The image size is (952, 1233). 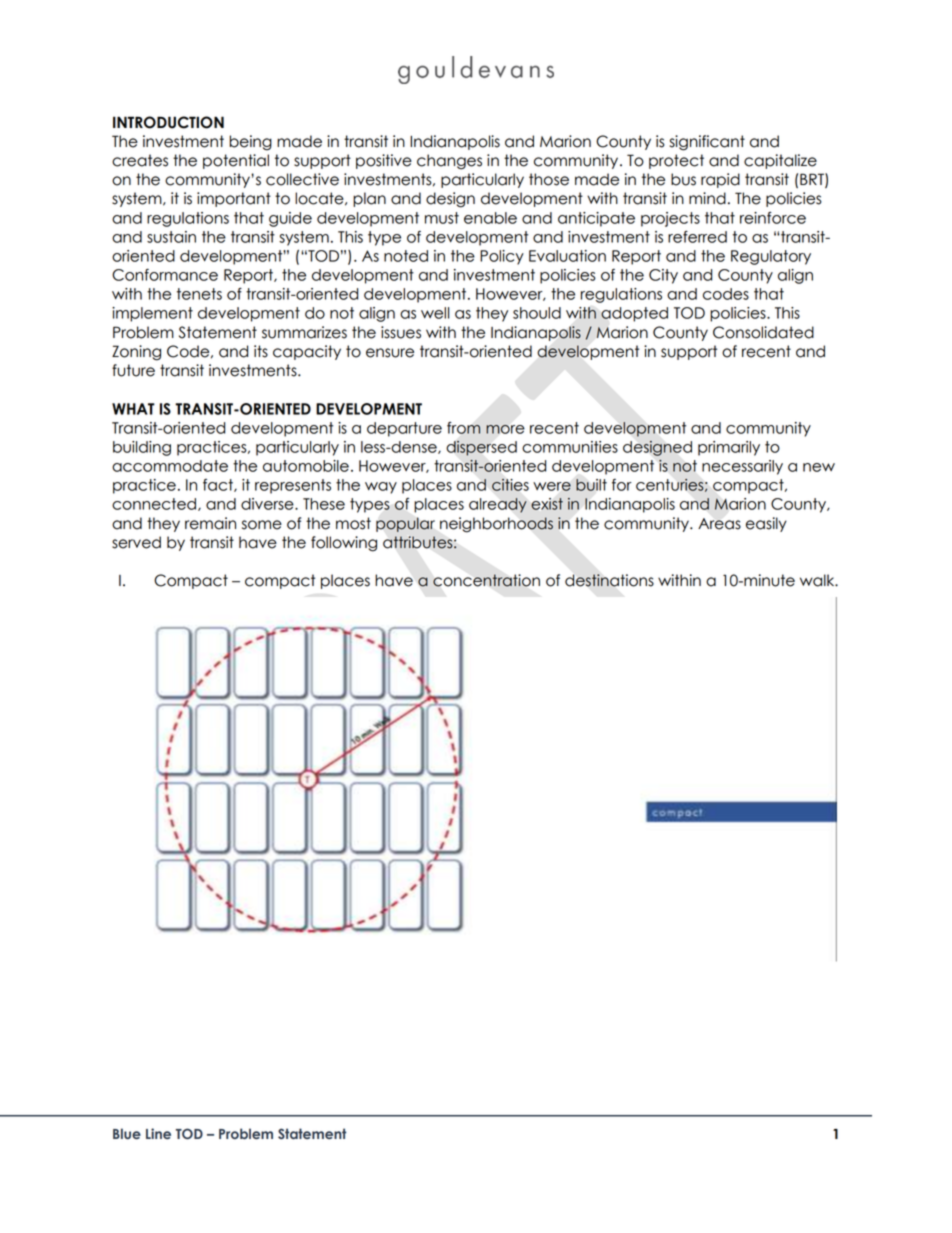 What do you see at coordinates (449, 162) in the image?
I see `changes` at bounding box center [449, 162].
